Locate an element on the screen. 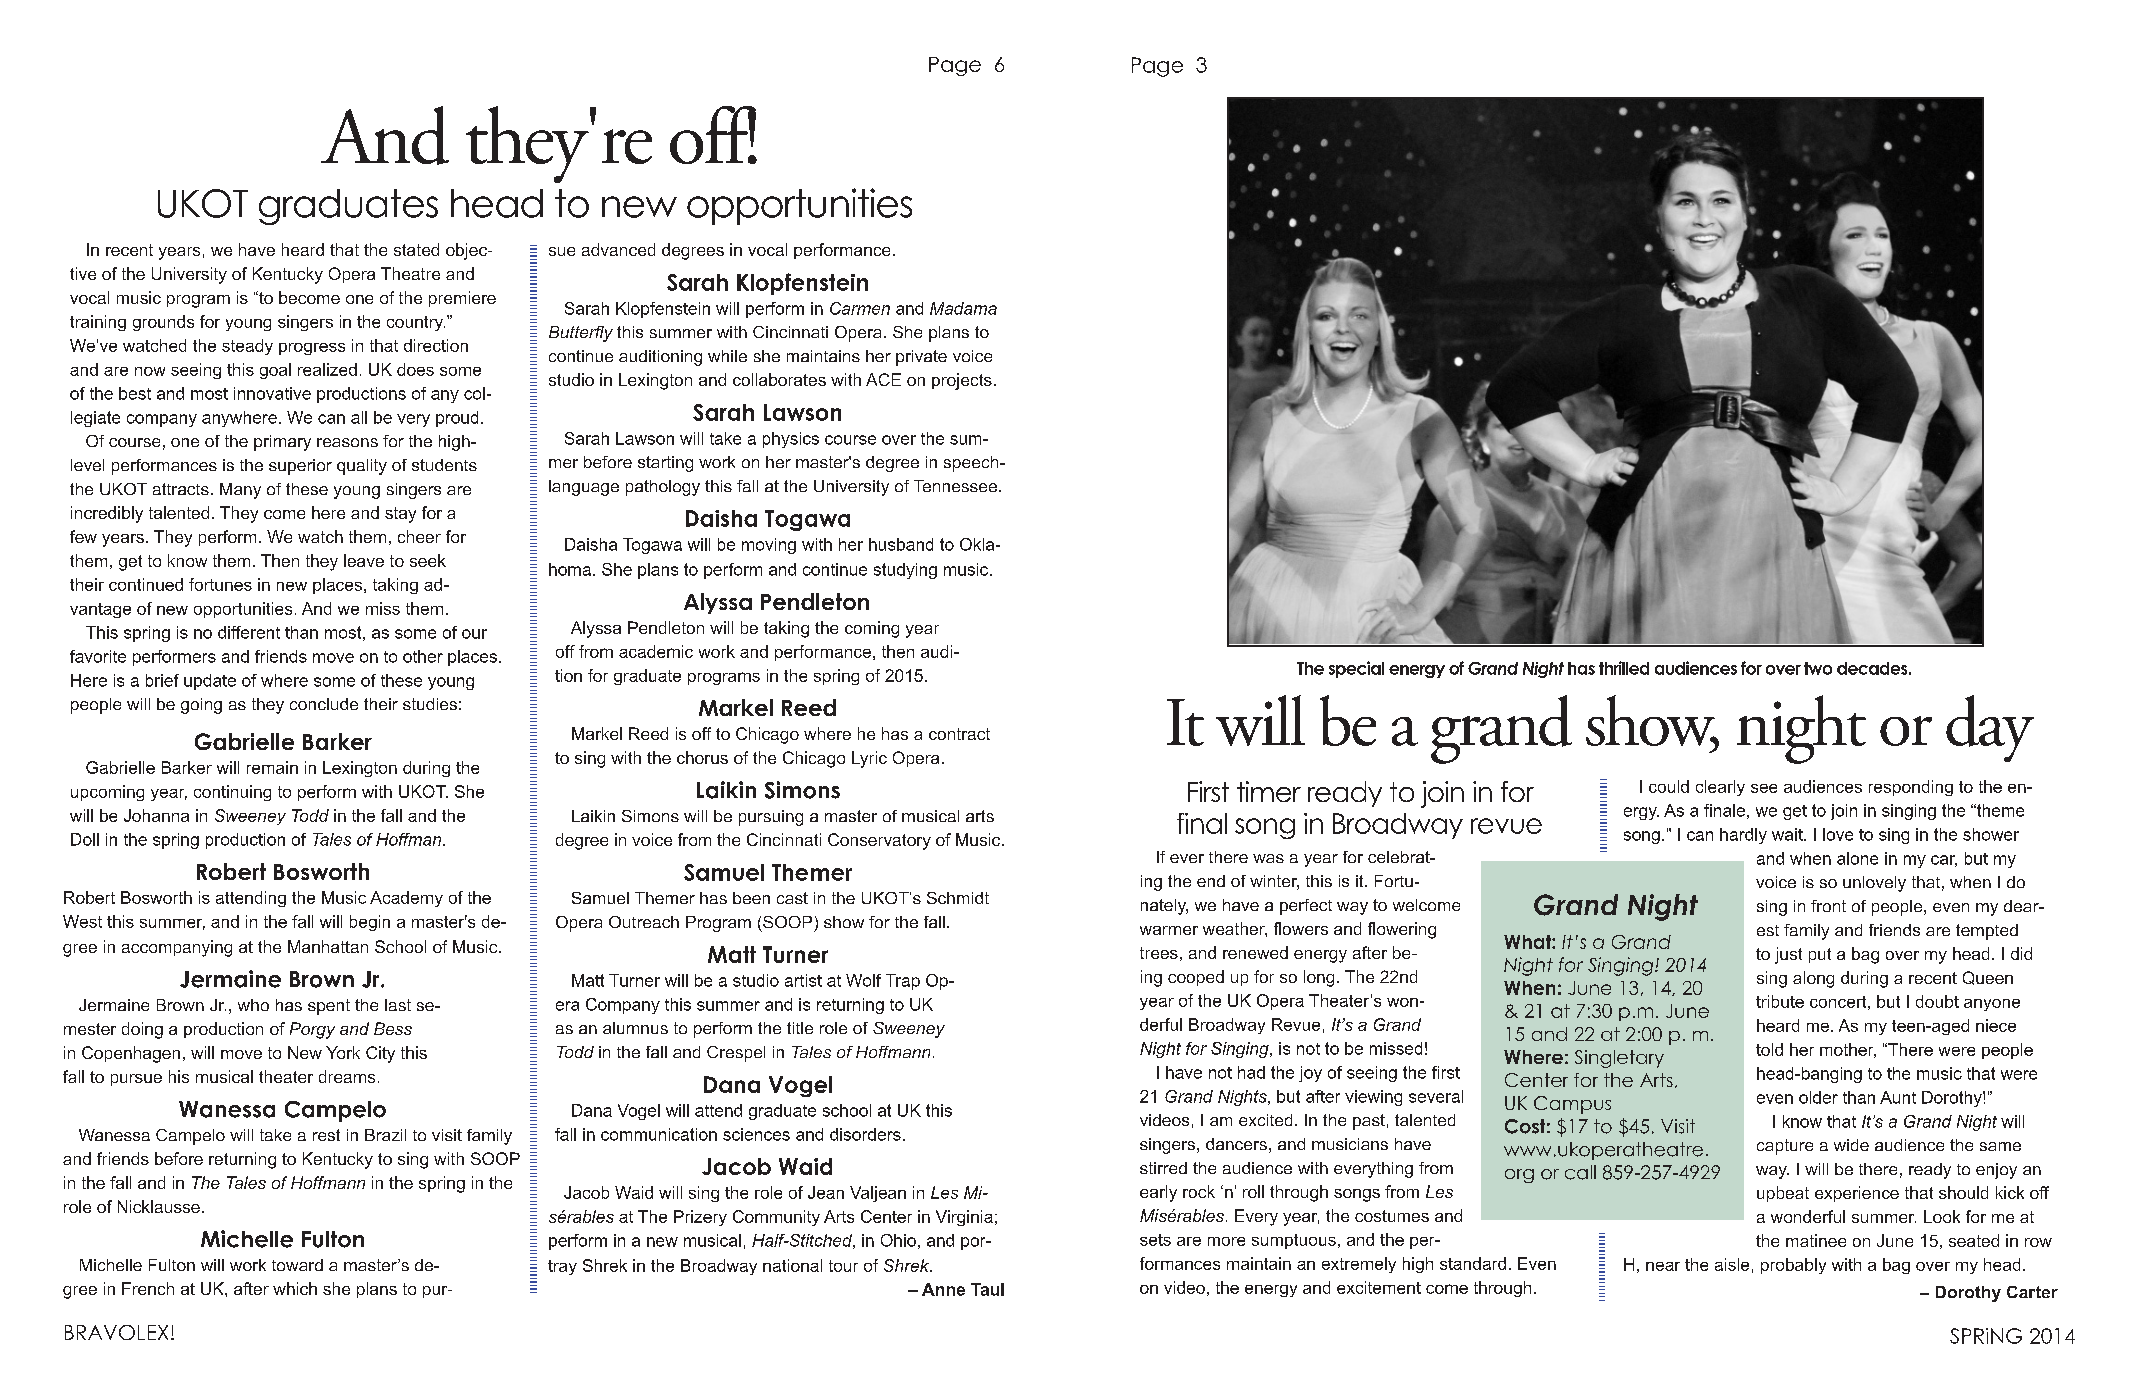 The width and height of the screenshot is (2136, 1382). two is located at coordinates (1818, 668).
